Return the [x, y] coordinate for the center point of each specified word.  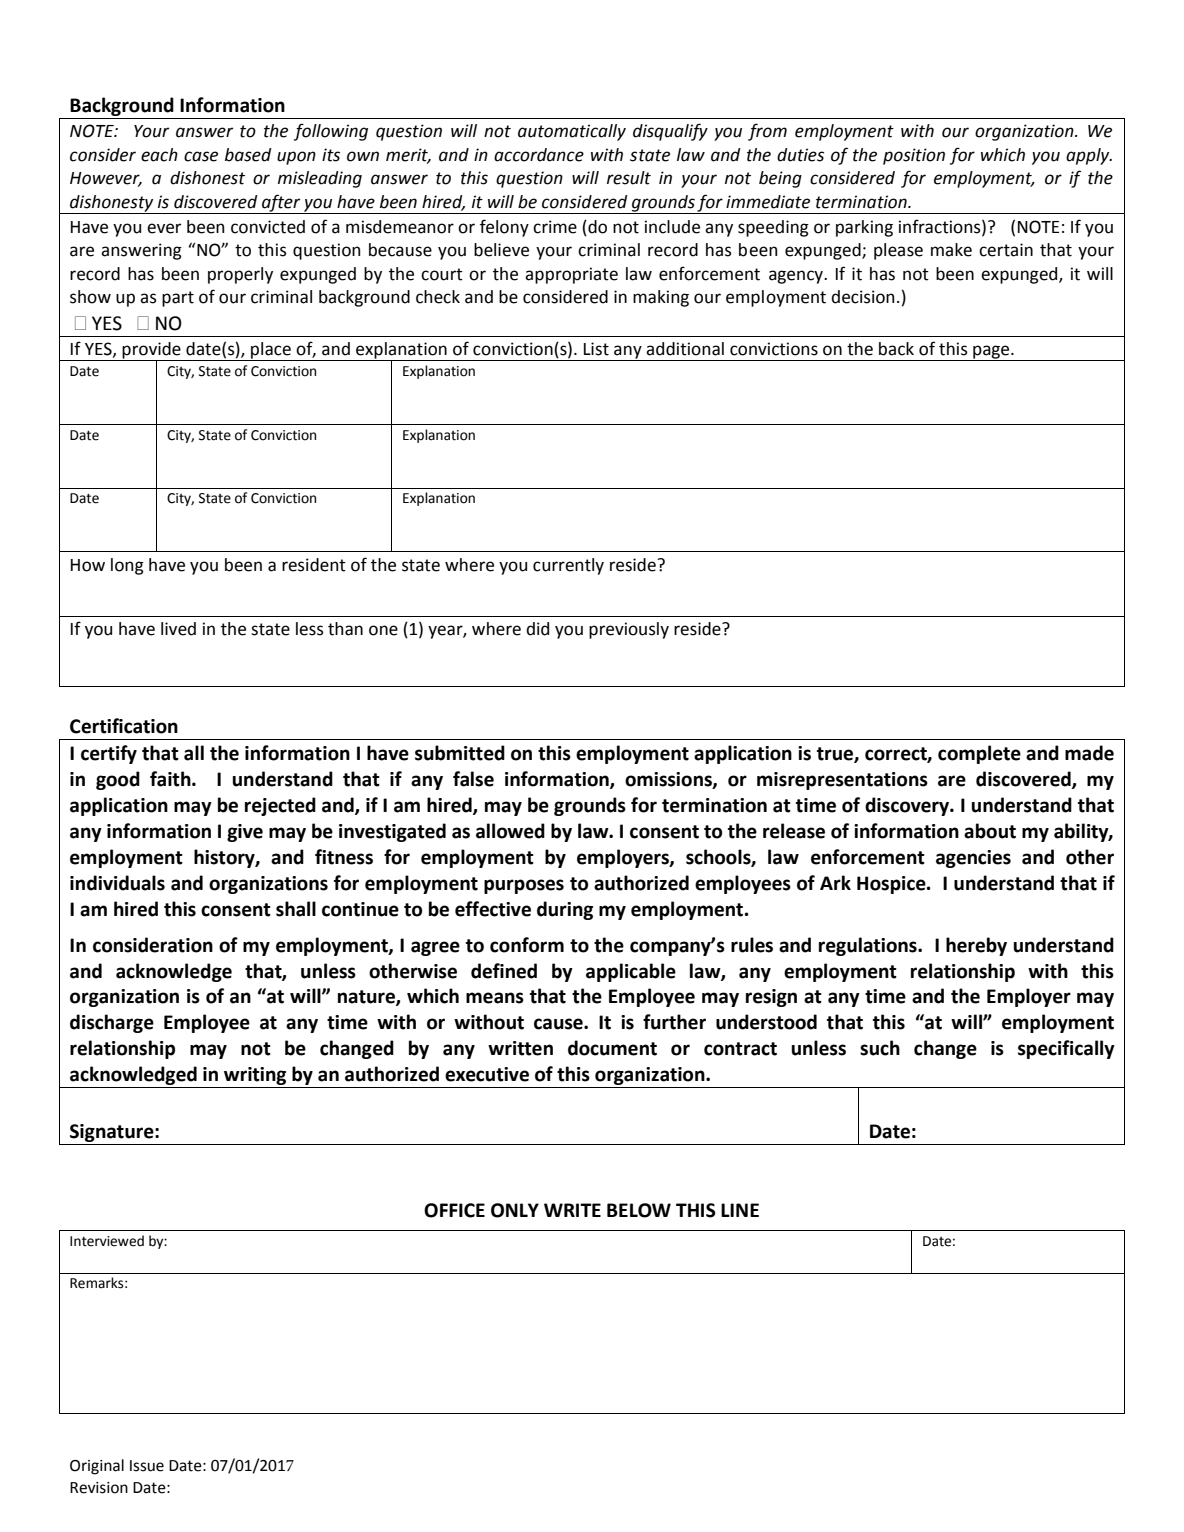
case [201, 156]
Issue [147, 1466]
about [990, 831]
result [629, 178]
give [245, 833]
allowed [510, 831]
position [914, 156]
